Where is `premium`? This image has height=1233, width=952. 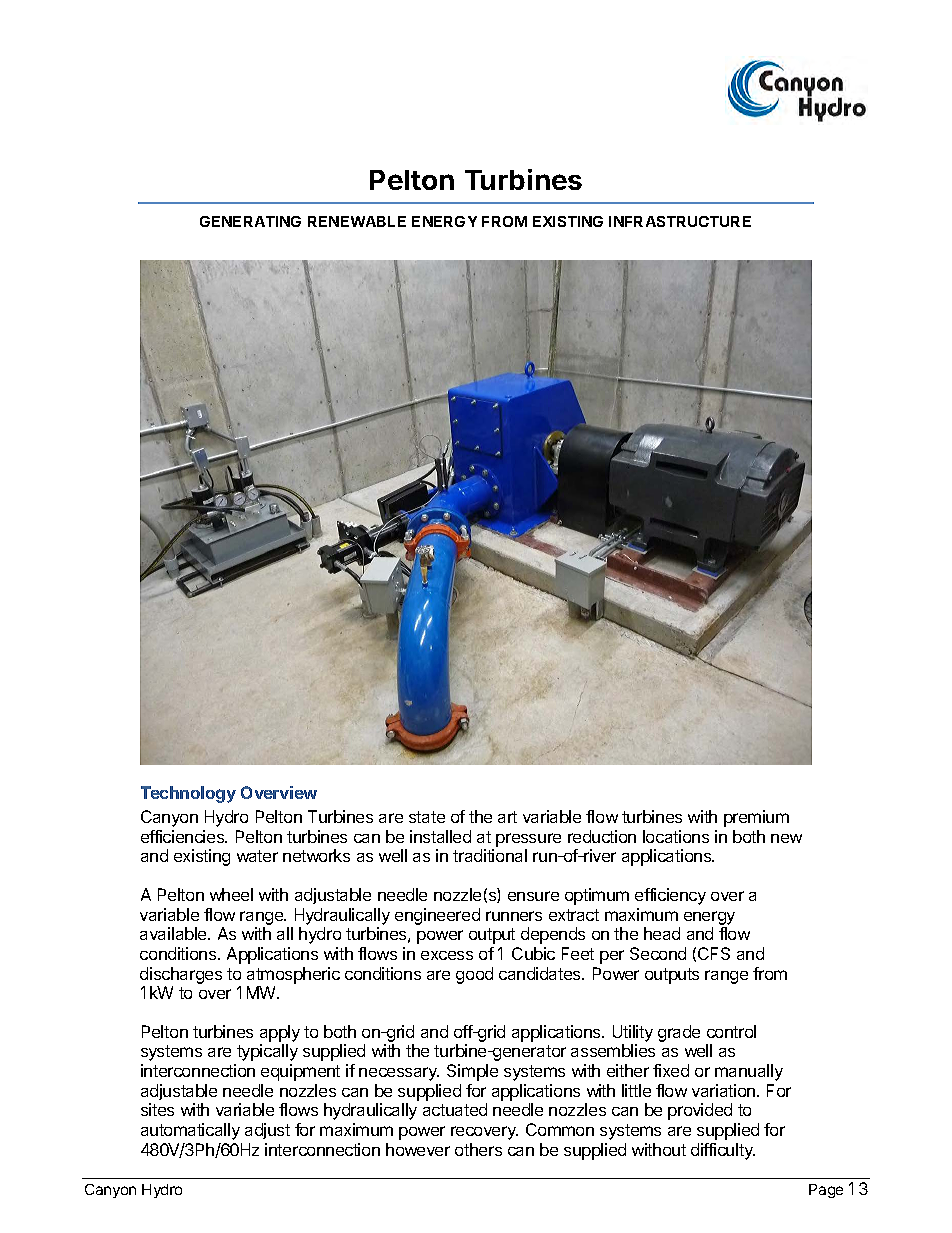
premium is located at coordinates (756, 818).
